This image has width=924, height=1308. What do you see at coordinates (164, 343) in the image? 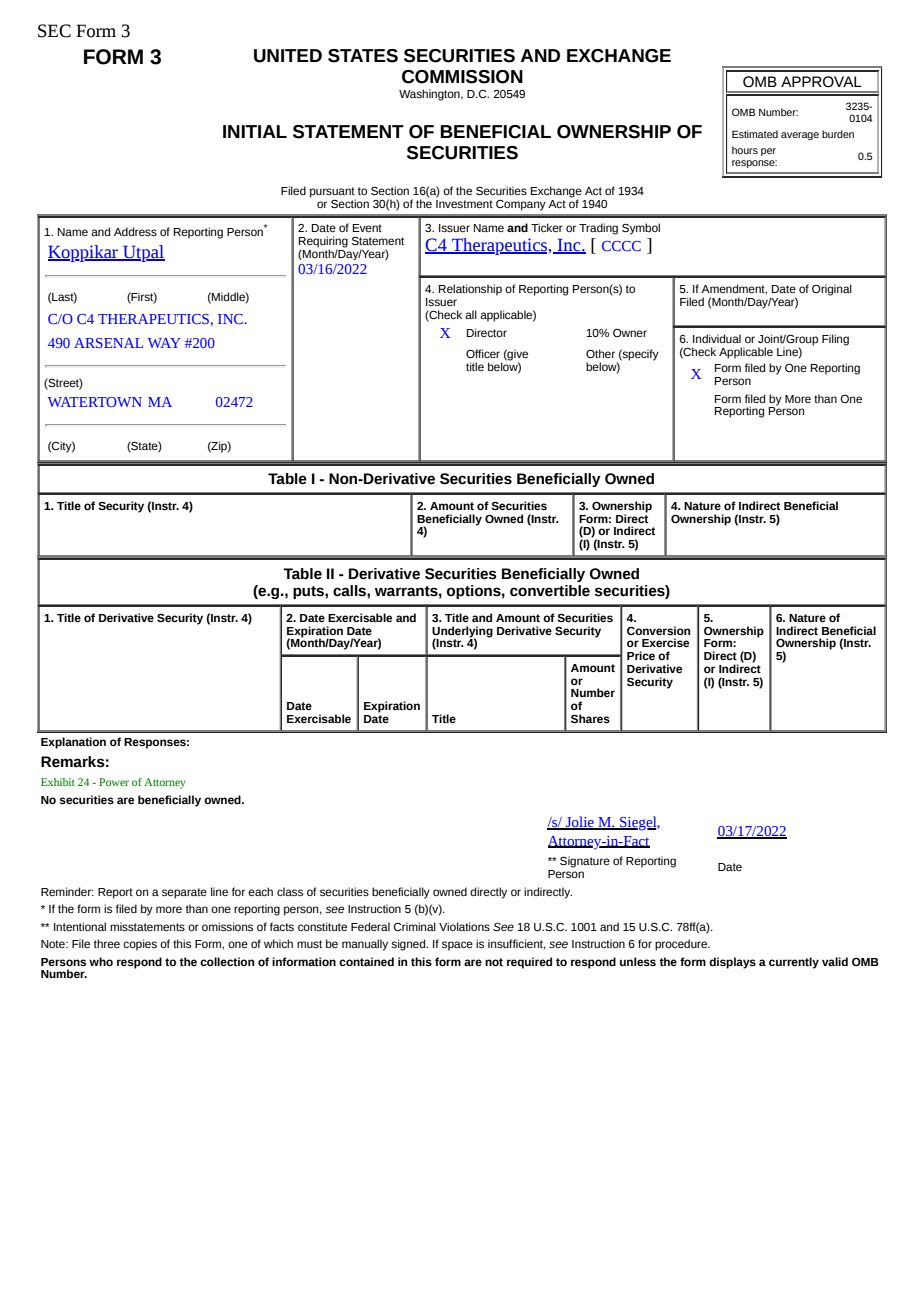
I see `WAY` at bounding box center [164, 343].
